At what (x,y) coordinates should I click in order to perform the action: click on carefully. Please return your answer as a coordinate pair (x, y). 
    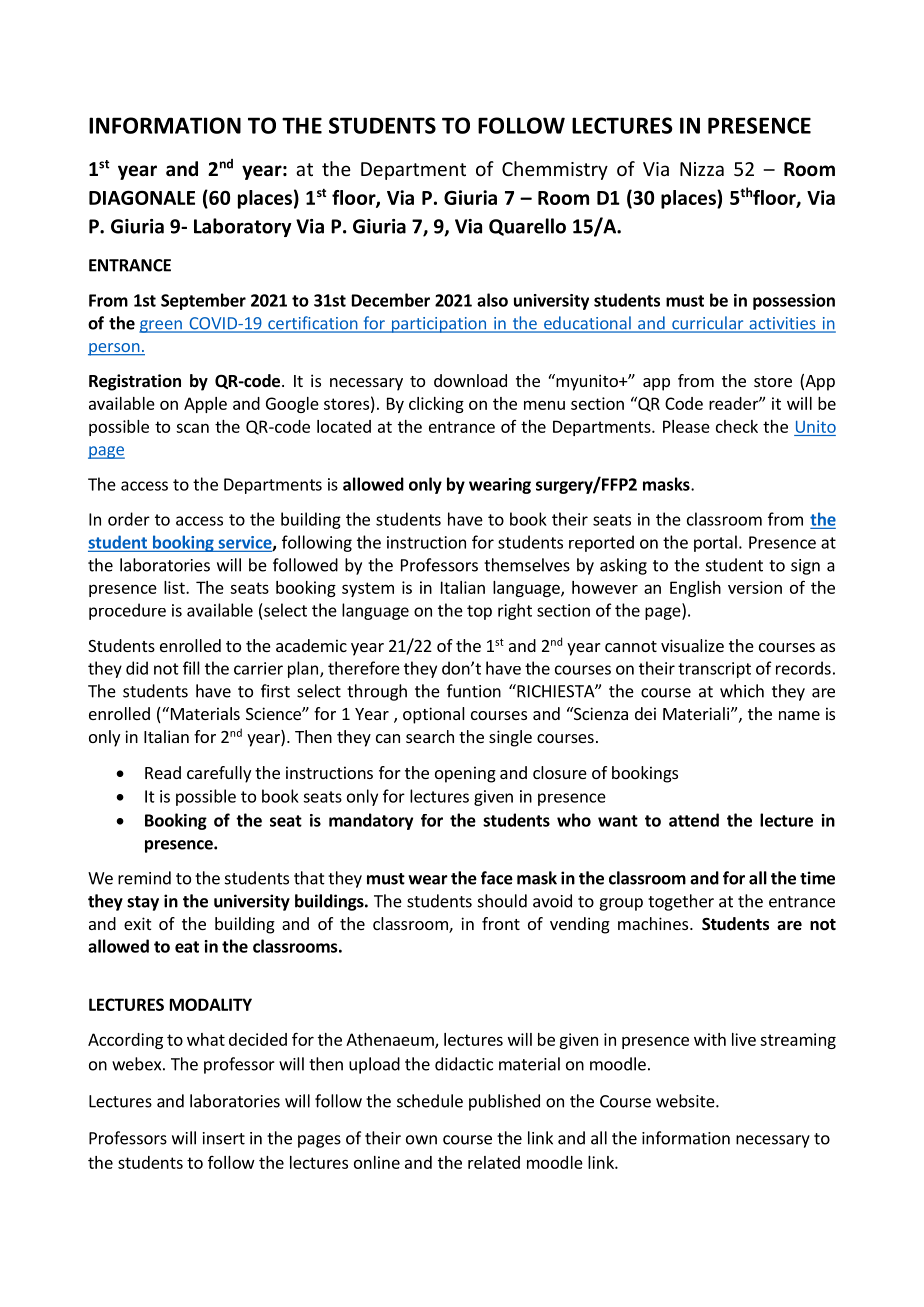
    Looking at the image, I should click on (219, 774).
